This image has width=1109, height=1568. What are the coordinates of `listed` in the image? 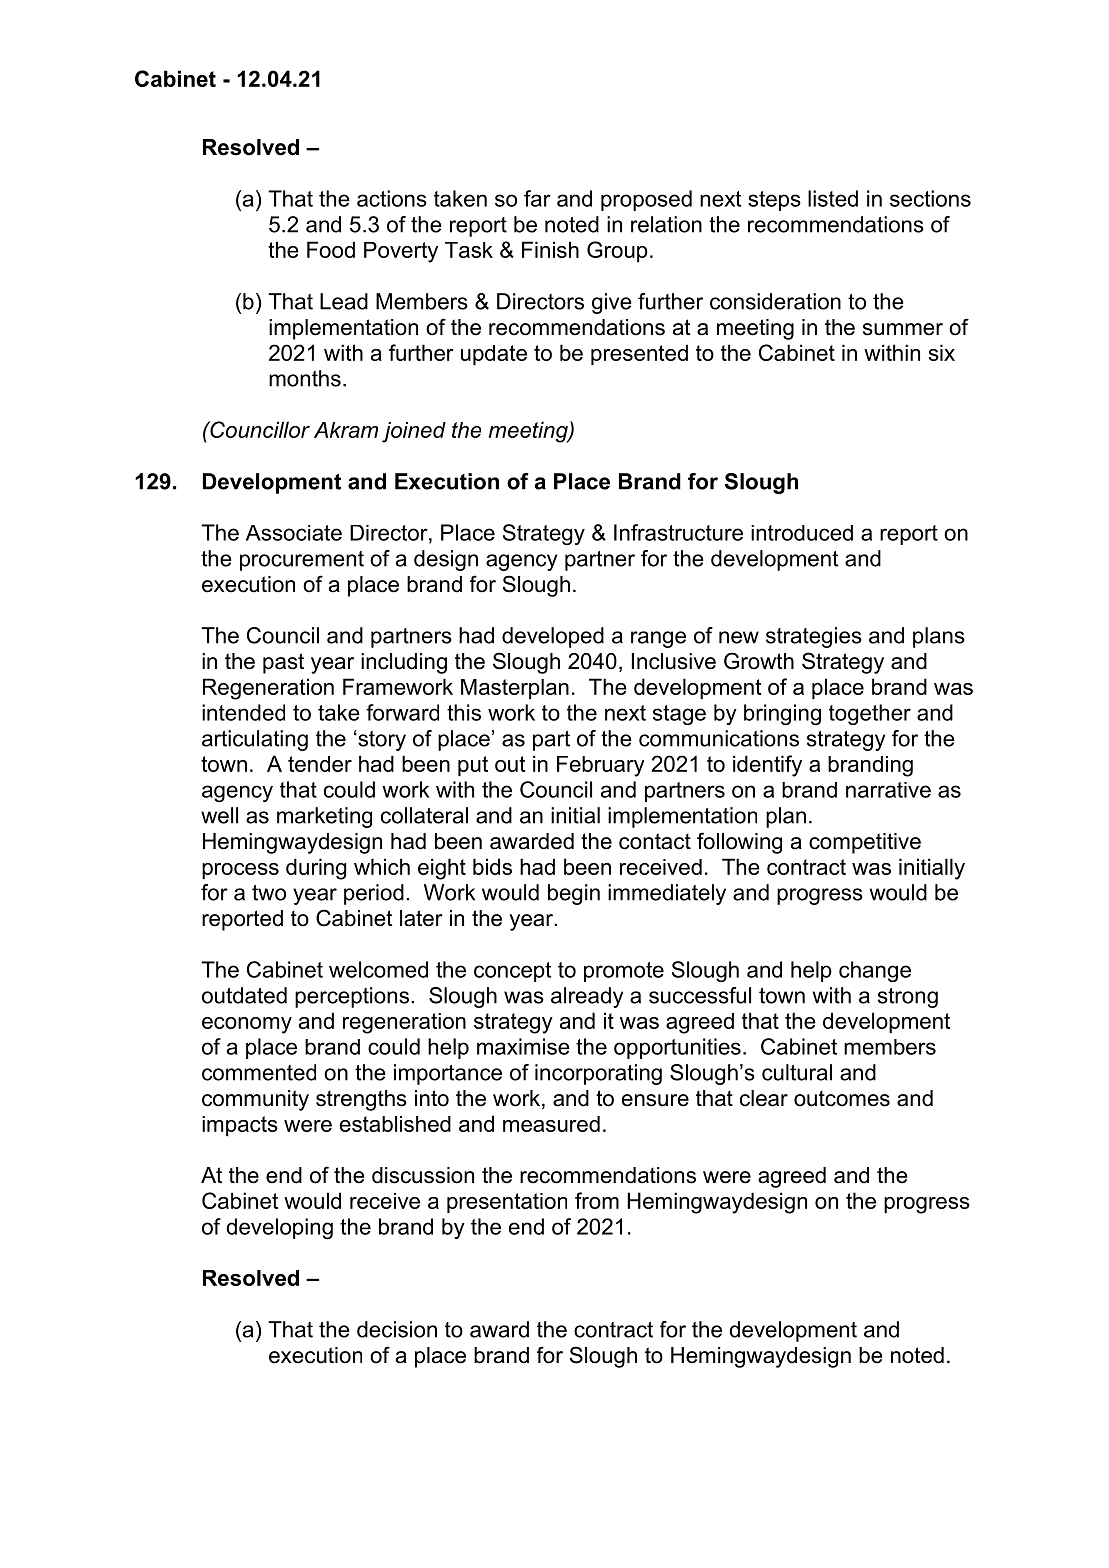 It's located at (833, 198).
